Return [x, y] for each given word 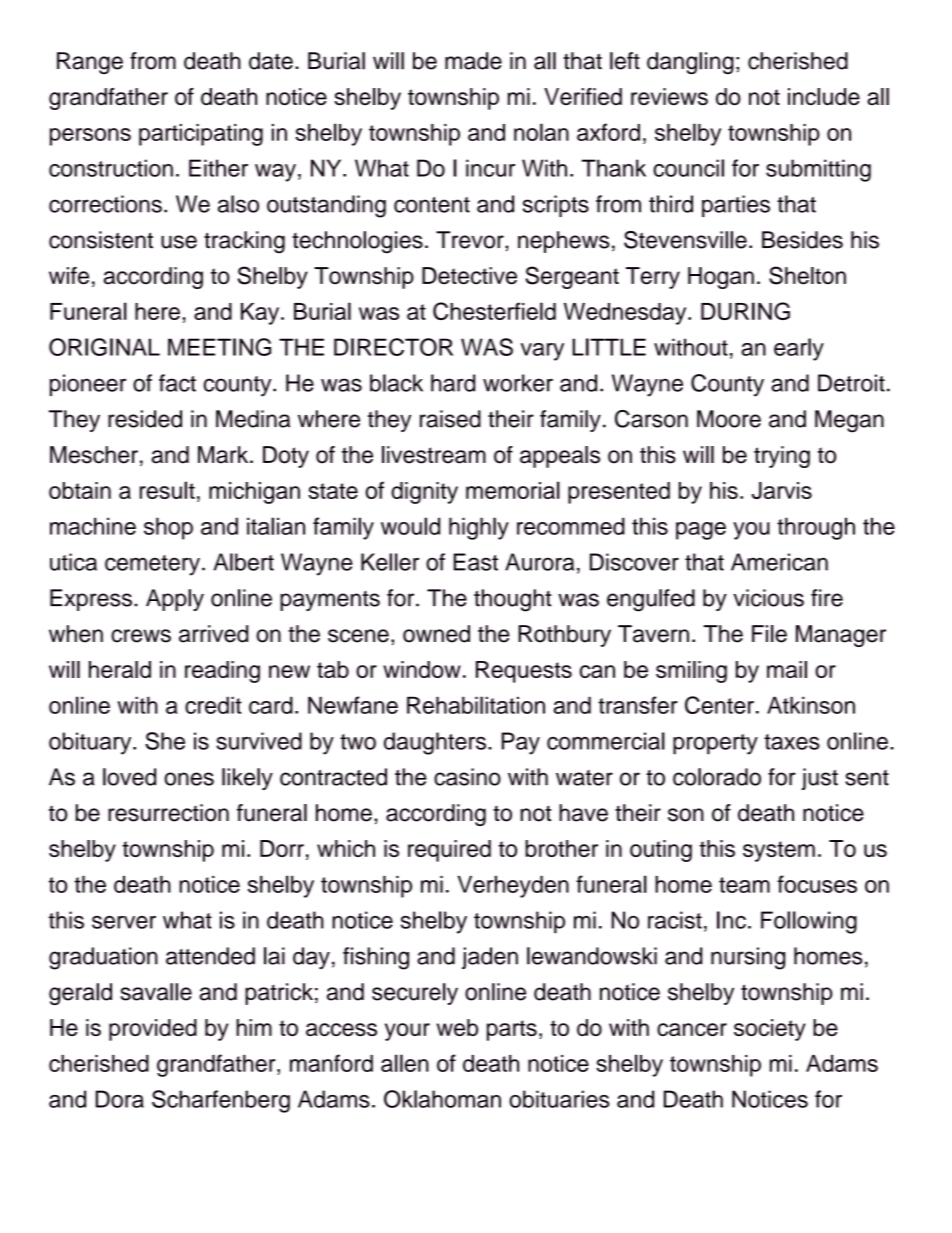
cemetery [152, 565]
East [476, 562]
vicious [768, 598]
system [779, 851]
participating [201, 135]
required [449, 851]
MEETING [219, 347]
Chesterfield [494, 311]
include [824, 96]
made [473, 61]
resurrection [168, 813]
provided [153, 1030]
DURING [745, 311]
